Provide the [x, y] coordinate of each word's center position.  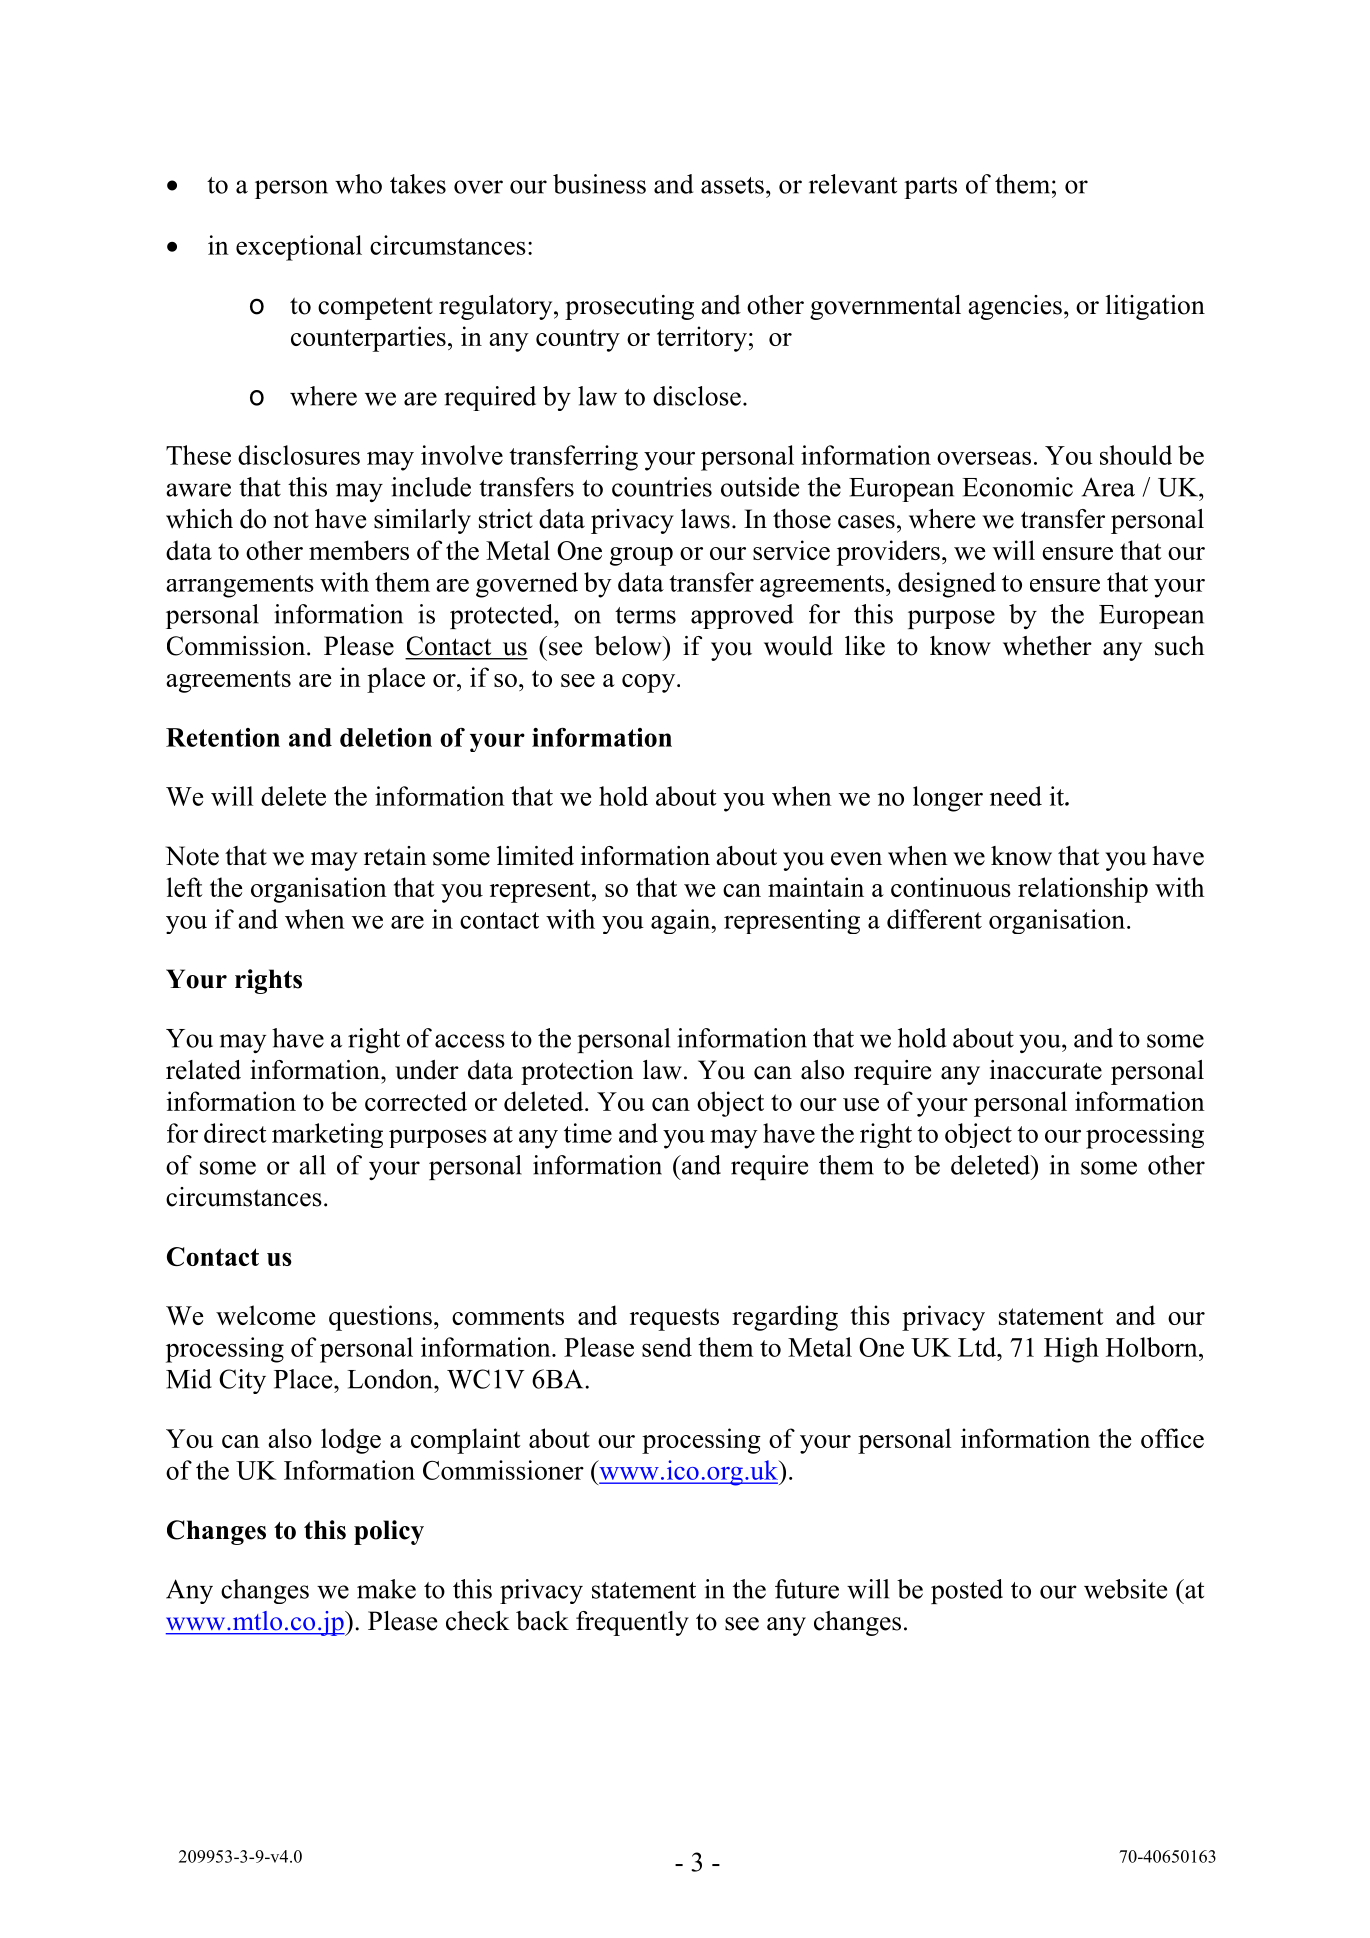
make [386, 1589]
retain [395, 856]
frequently [632, 1623]
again [682, 921]
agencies [1015, 307]
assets [732, 185]
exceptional [299, 248]
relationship [1083, 890]
